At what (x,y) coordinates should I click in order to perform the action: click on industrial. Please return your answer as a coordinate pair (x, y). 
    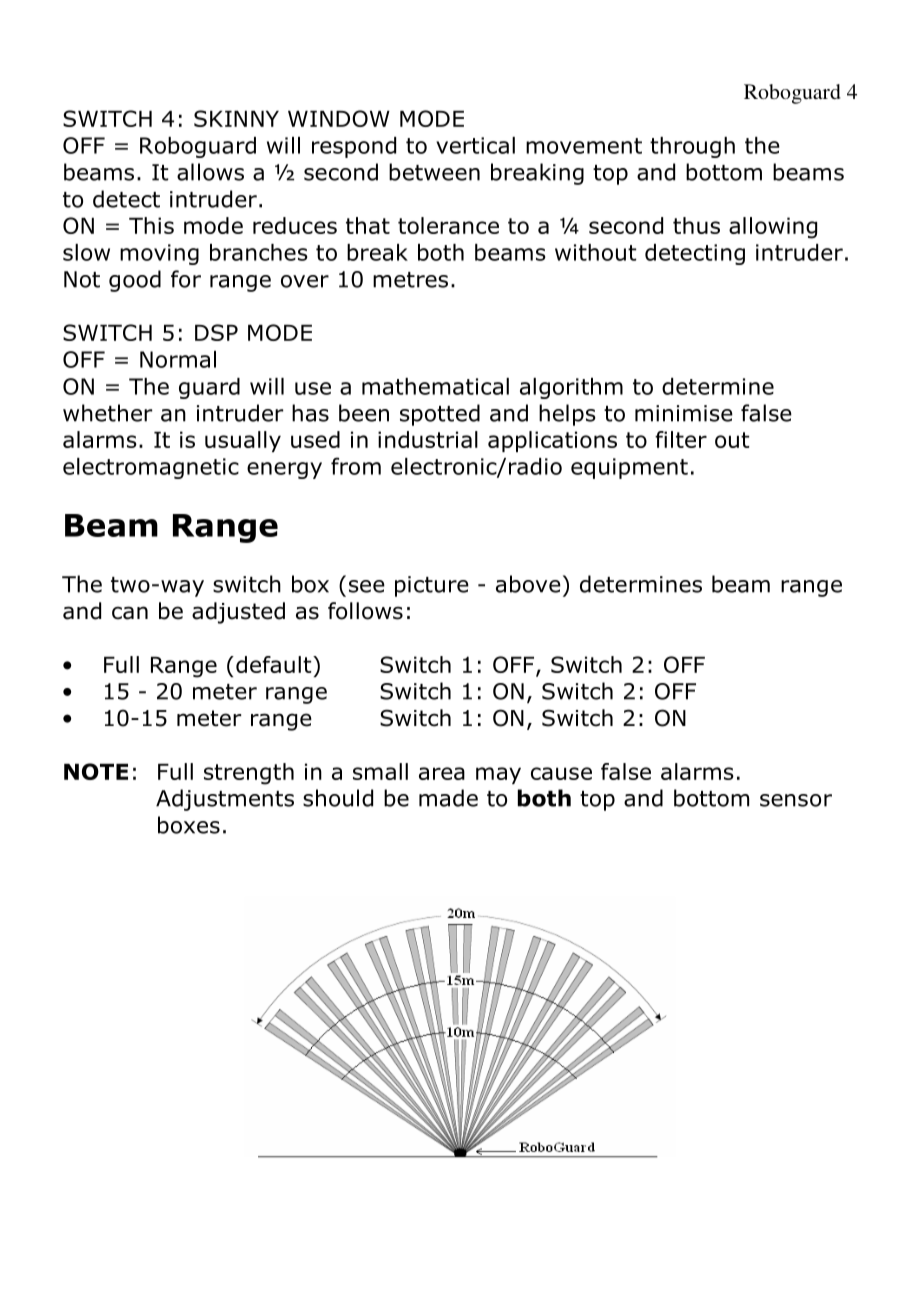
    Looking at the image, I should click on (428, 439).
